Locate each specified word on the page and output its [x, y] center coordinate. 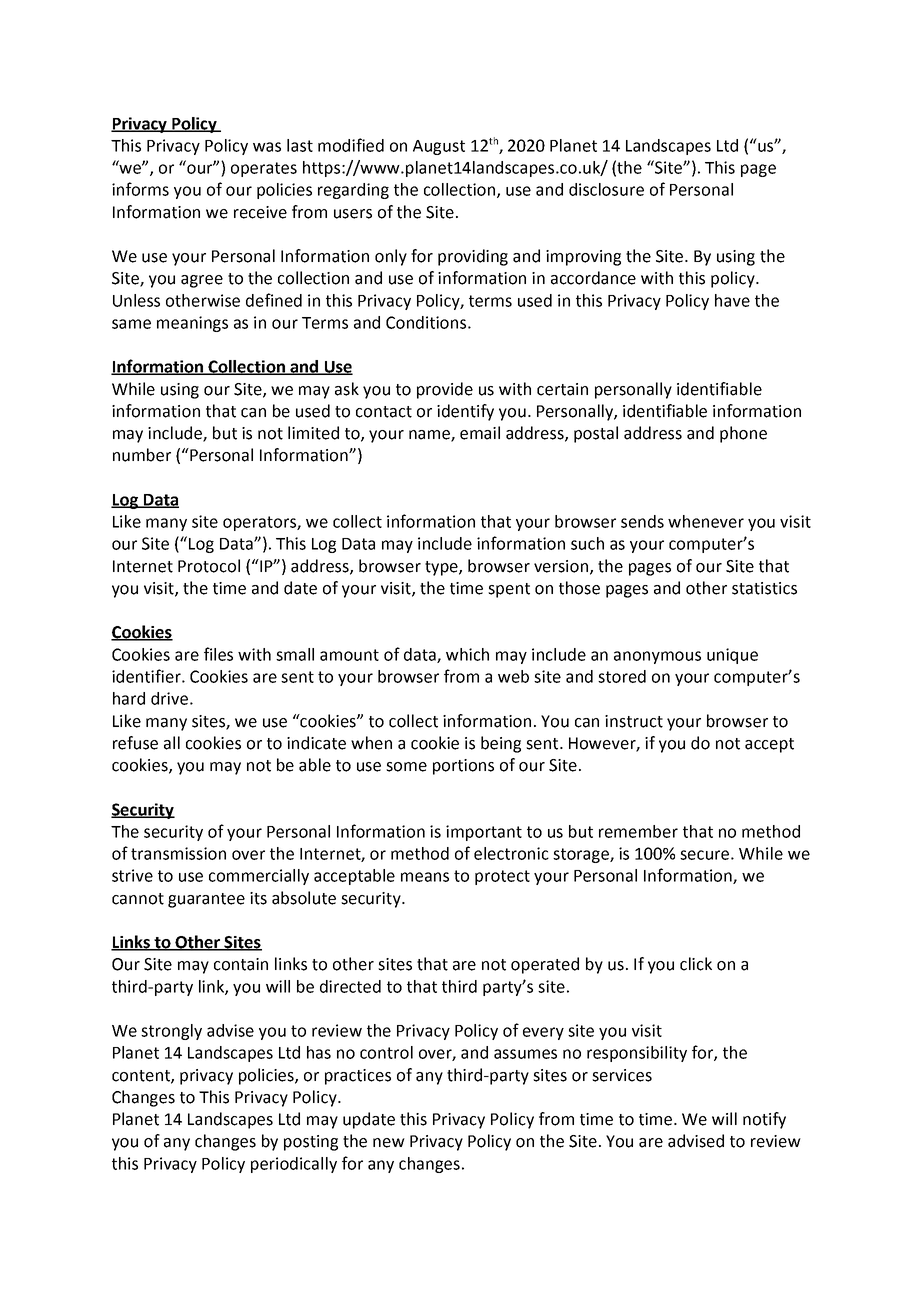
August [439, 147]
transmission [178, 853]
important [484, 833]
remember [638, 831]
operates [264, 169]
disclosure [606, 189]
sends [642, 521]
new [389, 1143]
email [480, 433]
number [142, 455]
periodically [294, 1165]
